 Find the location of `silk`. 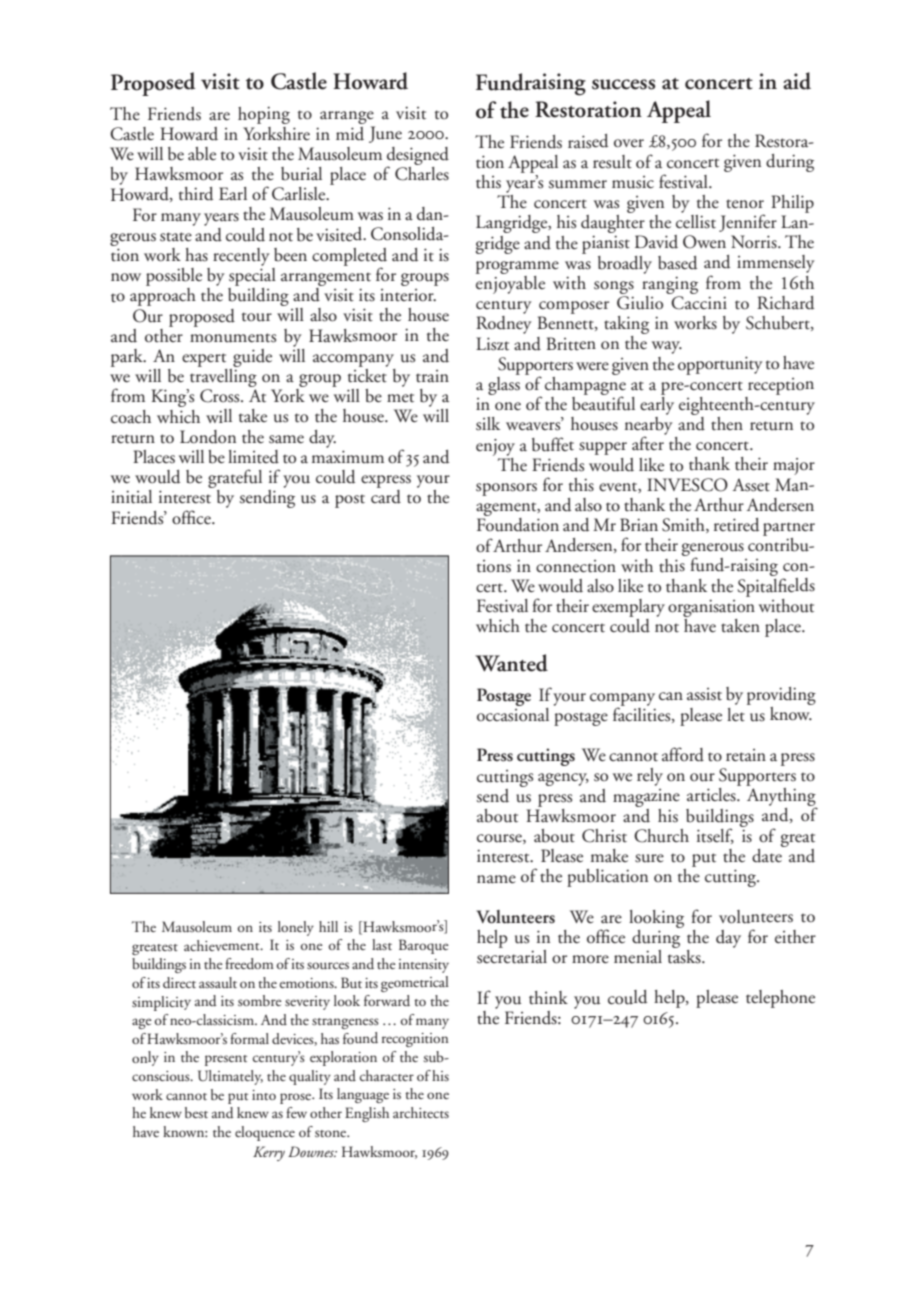

silk is located at coordinates (488, 424).
